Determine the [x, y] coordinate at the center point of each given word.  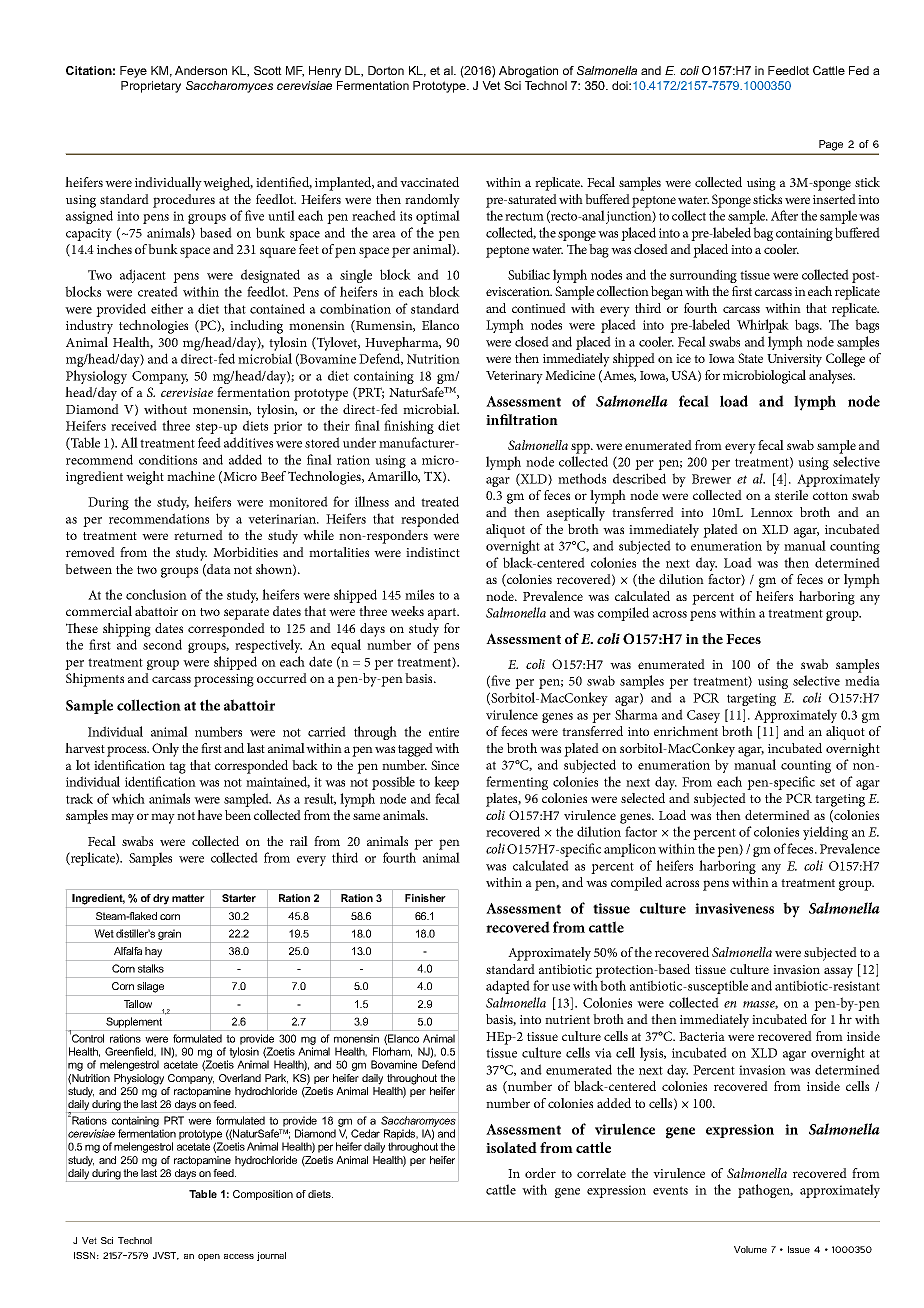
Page [831, 145]
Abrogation [528, 72]
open [209, 1257]
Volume [750, 1249]
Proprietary [151, 87]
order [540, 1173]
